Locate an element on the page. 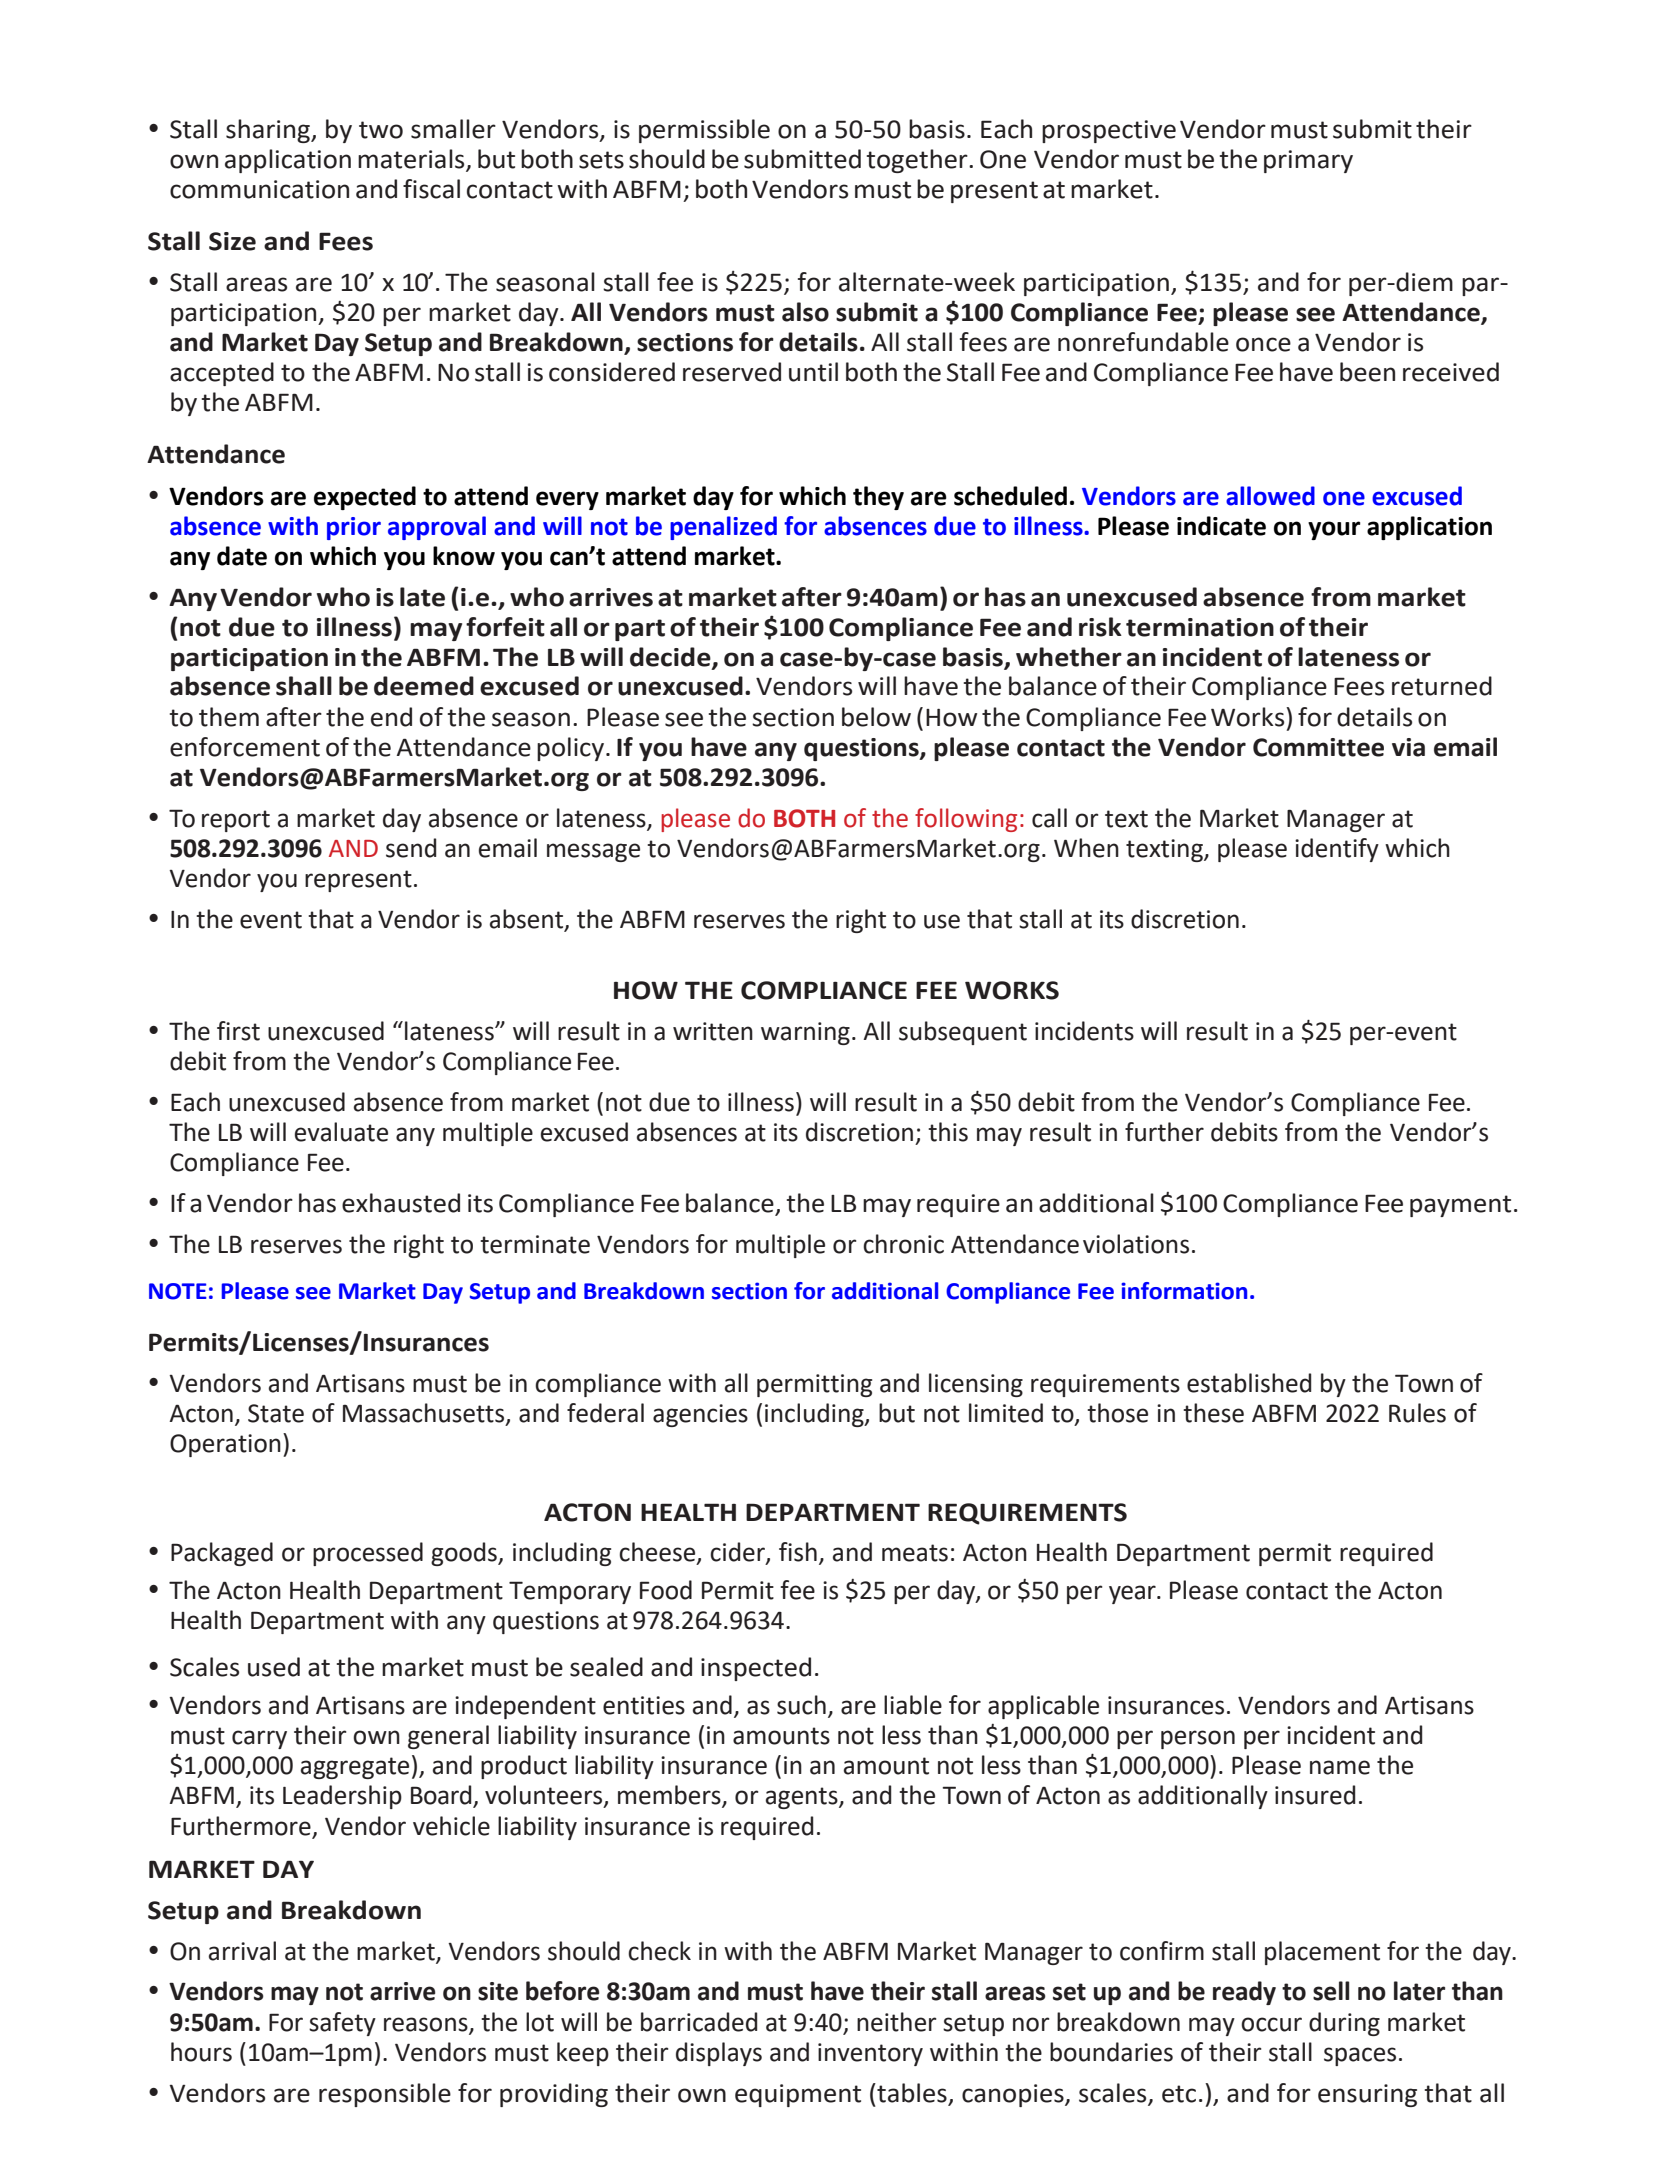  send is located at coordinates (411, 848).
